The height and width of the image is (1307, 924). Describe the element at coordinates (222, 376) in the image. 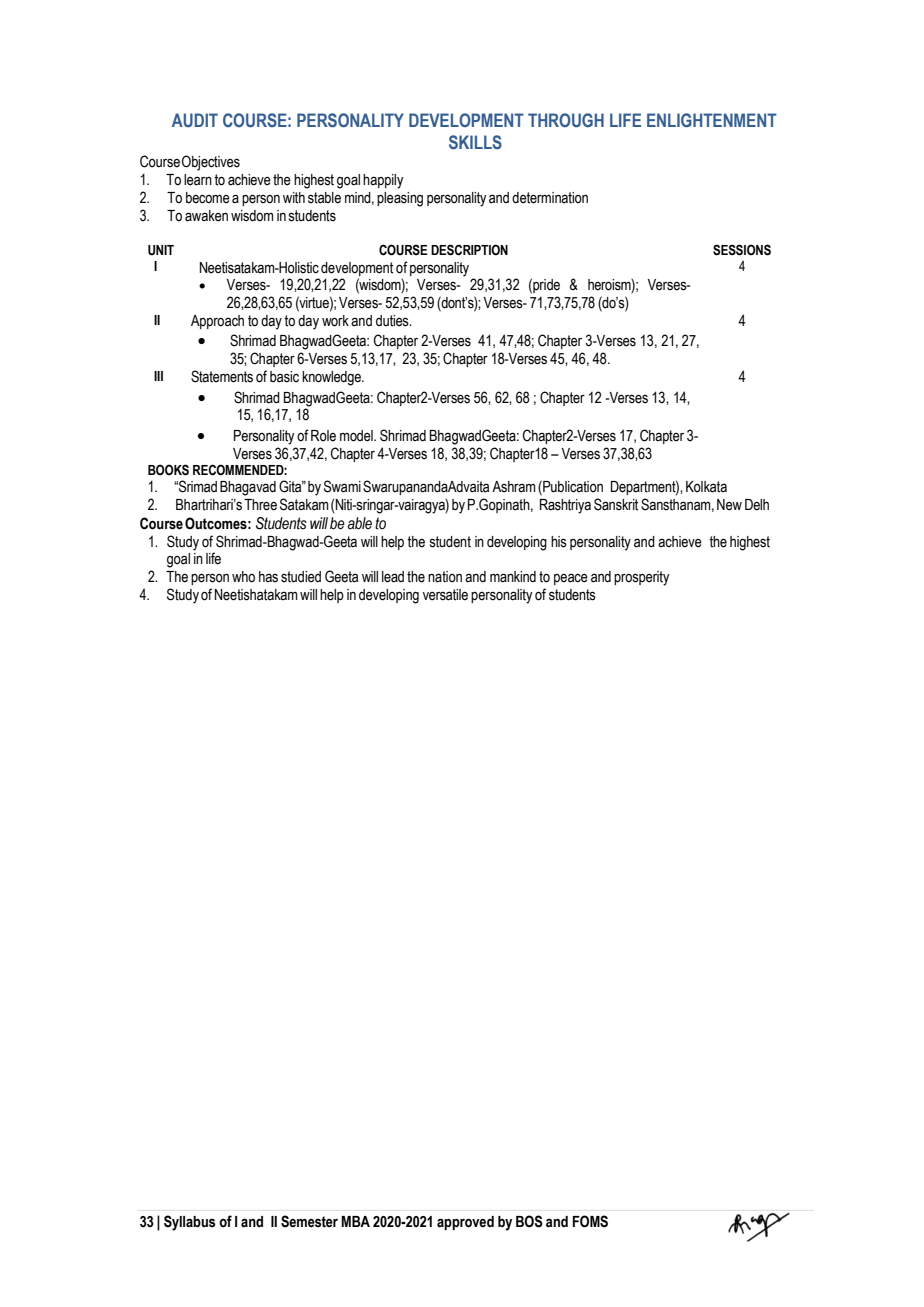

I see `Statements` at that location.
